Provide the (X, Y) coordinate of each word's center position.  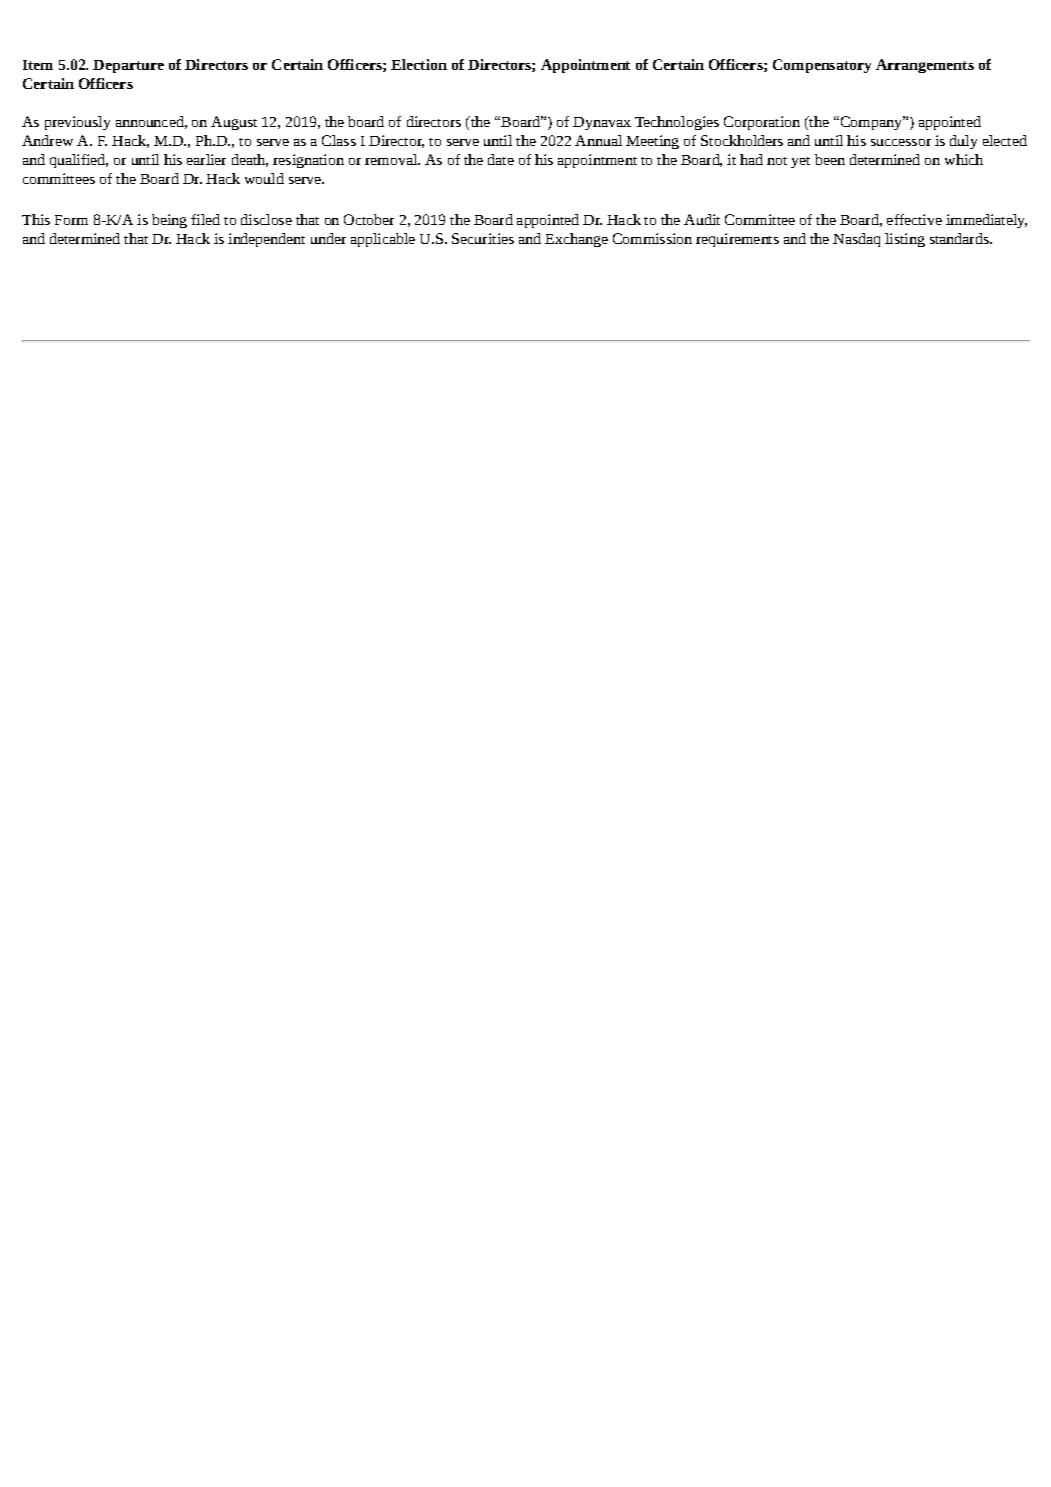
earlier (206, 159)
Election (419, 64)
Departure (128, 66)
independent (266, 240)
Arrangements (925, 66)
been (830, 159)
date (501, 159)
